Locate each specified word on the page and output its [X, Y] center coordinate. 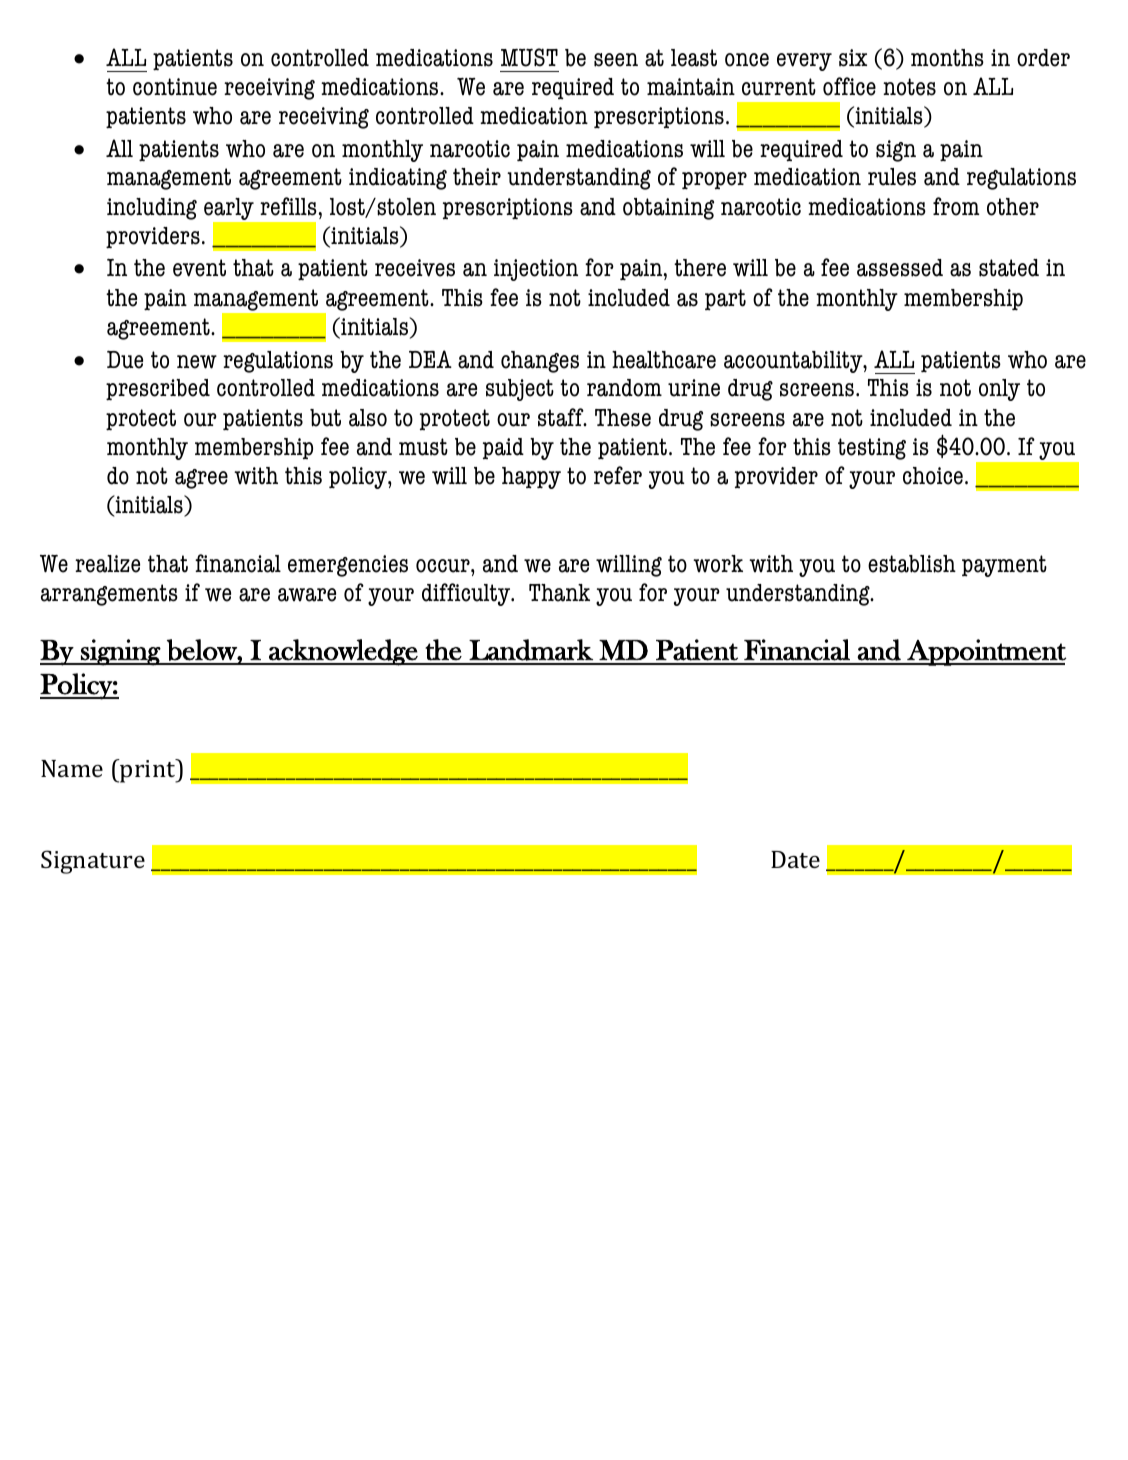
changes [540, 362]
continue [175, 87]
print [148, 771]
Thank [559, 593]
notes [909, 87]
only [999, 390]
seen [616, 60]
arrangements [109, 595]
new [197, 362]
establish [912, 564]
